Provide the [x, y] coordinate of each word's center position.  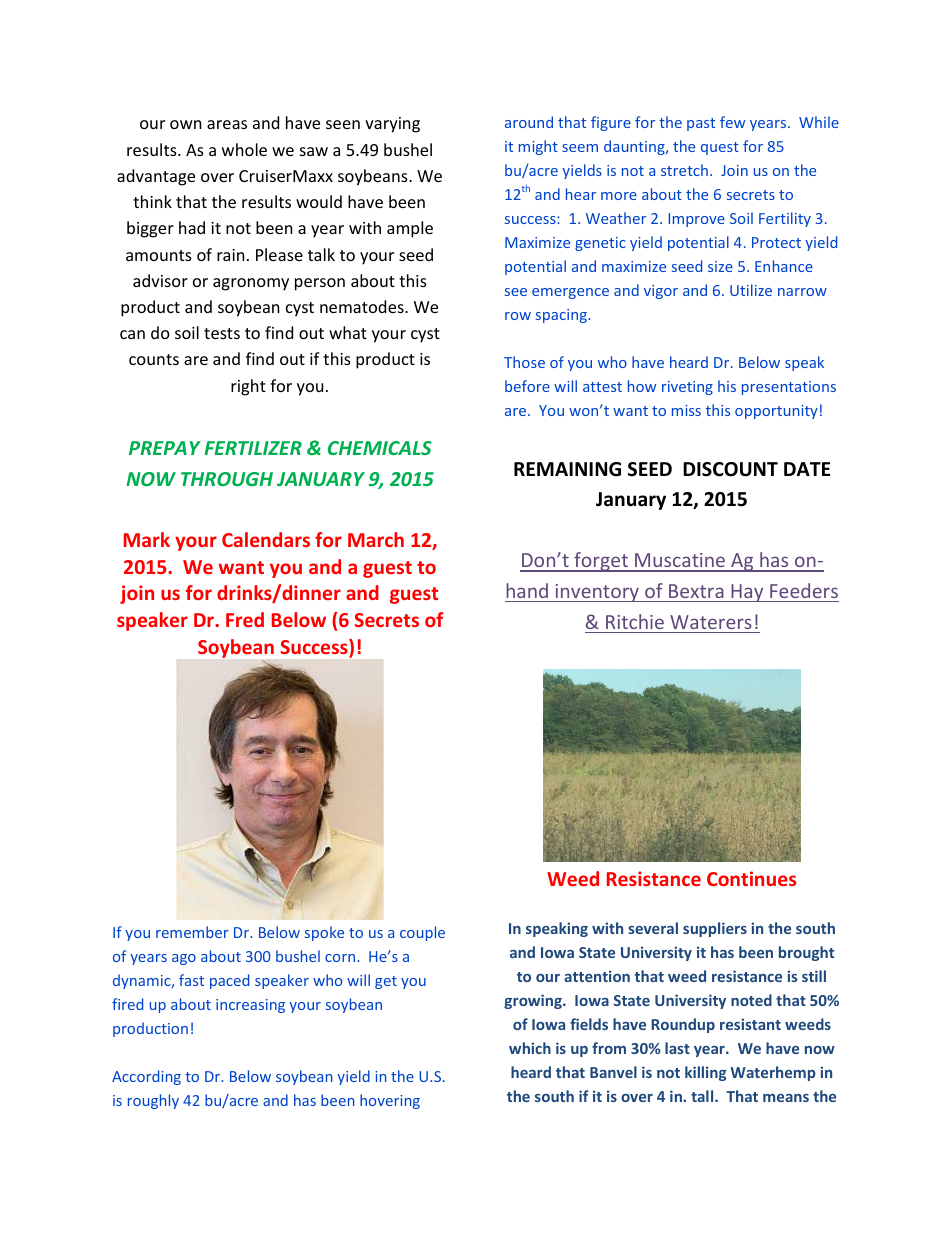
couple [422, 933]
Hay [747, 593]
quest [720, 148]
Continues [751, 878]
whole [244, 149]
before [527, 386]
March [376, 539]
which [530, 1048]
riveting [687, 388]
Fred [245, 619]
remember [192, 932]
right [248, 387]
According [146, 1077]
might [538, 147]
